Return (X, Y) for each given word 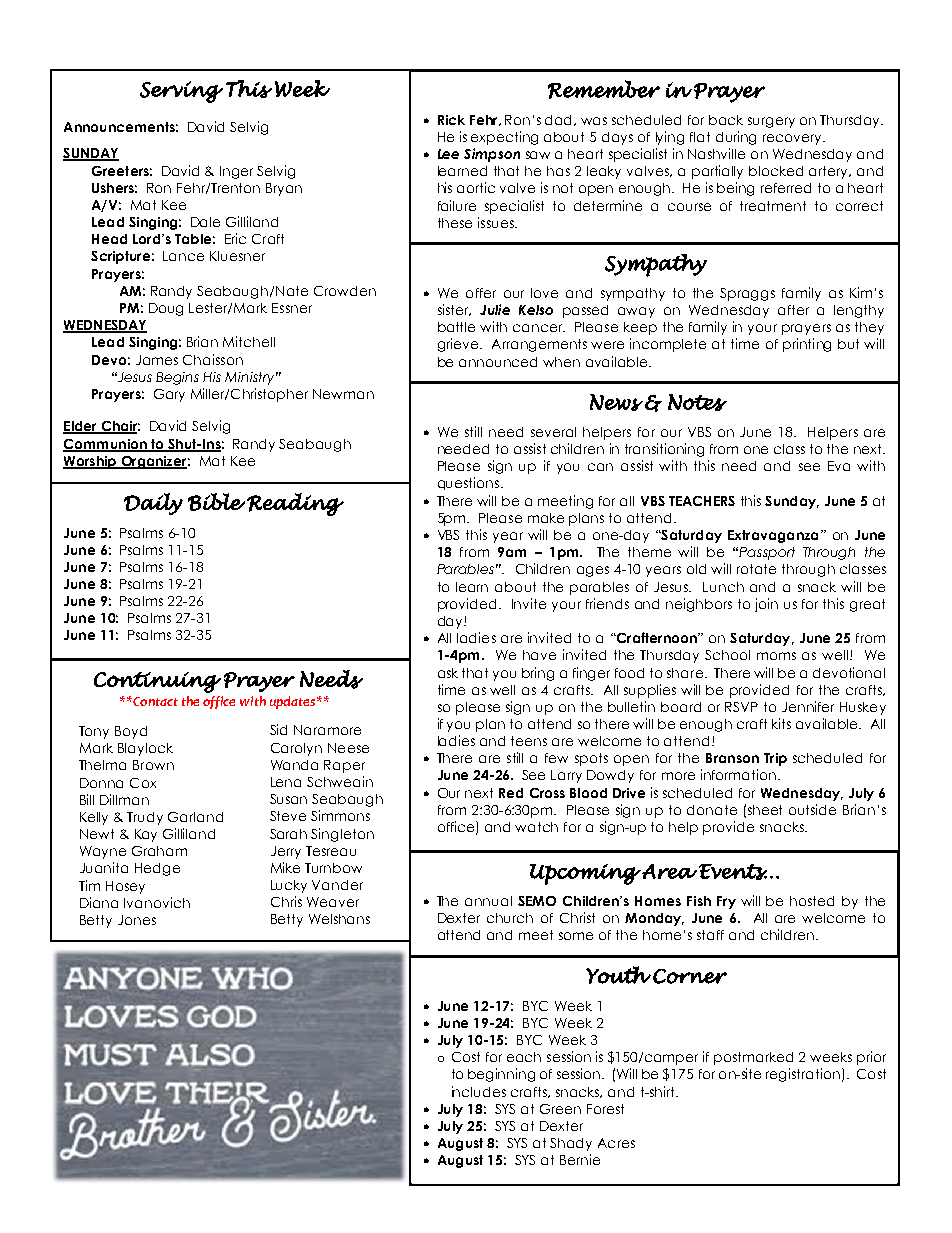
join (766, 605)
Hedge (157, 869)
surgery (771, 122)
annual (488, 901)
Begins (177, 378)
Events (733, 872)
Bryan (284, 189)
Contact (154, 701)
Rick (451, 120)
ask (448, 673)
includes (479, 1091)
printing (807, 345)
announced (498, 362)
